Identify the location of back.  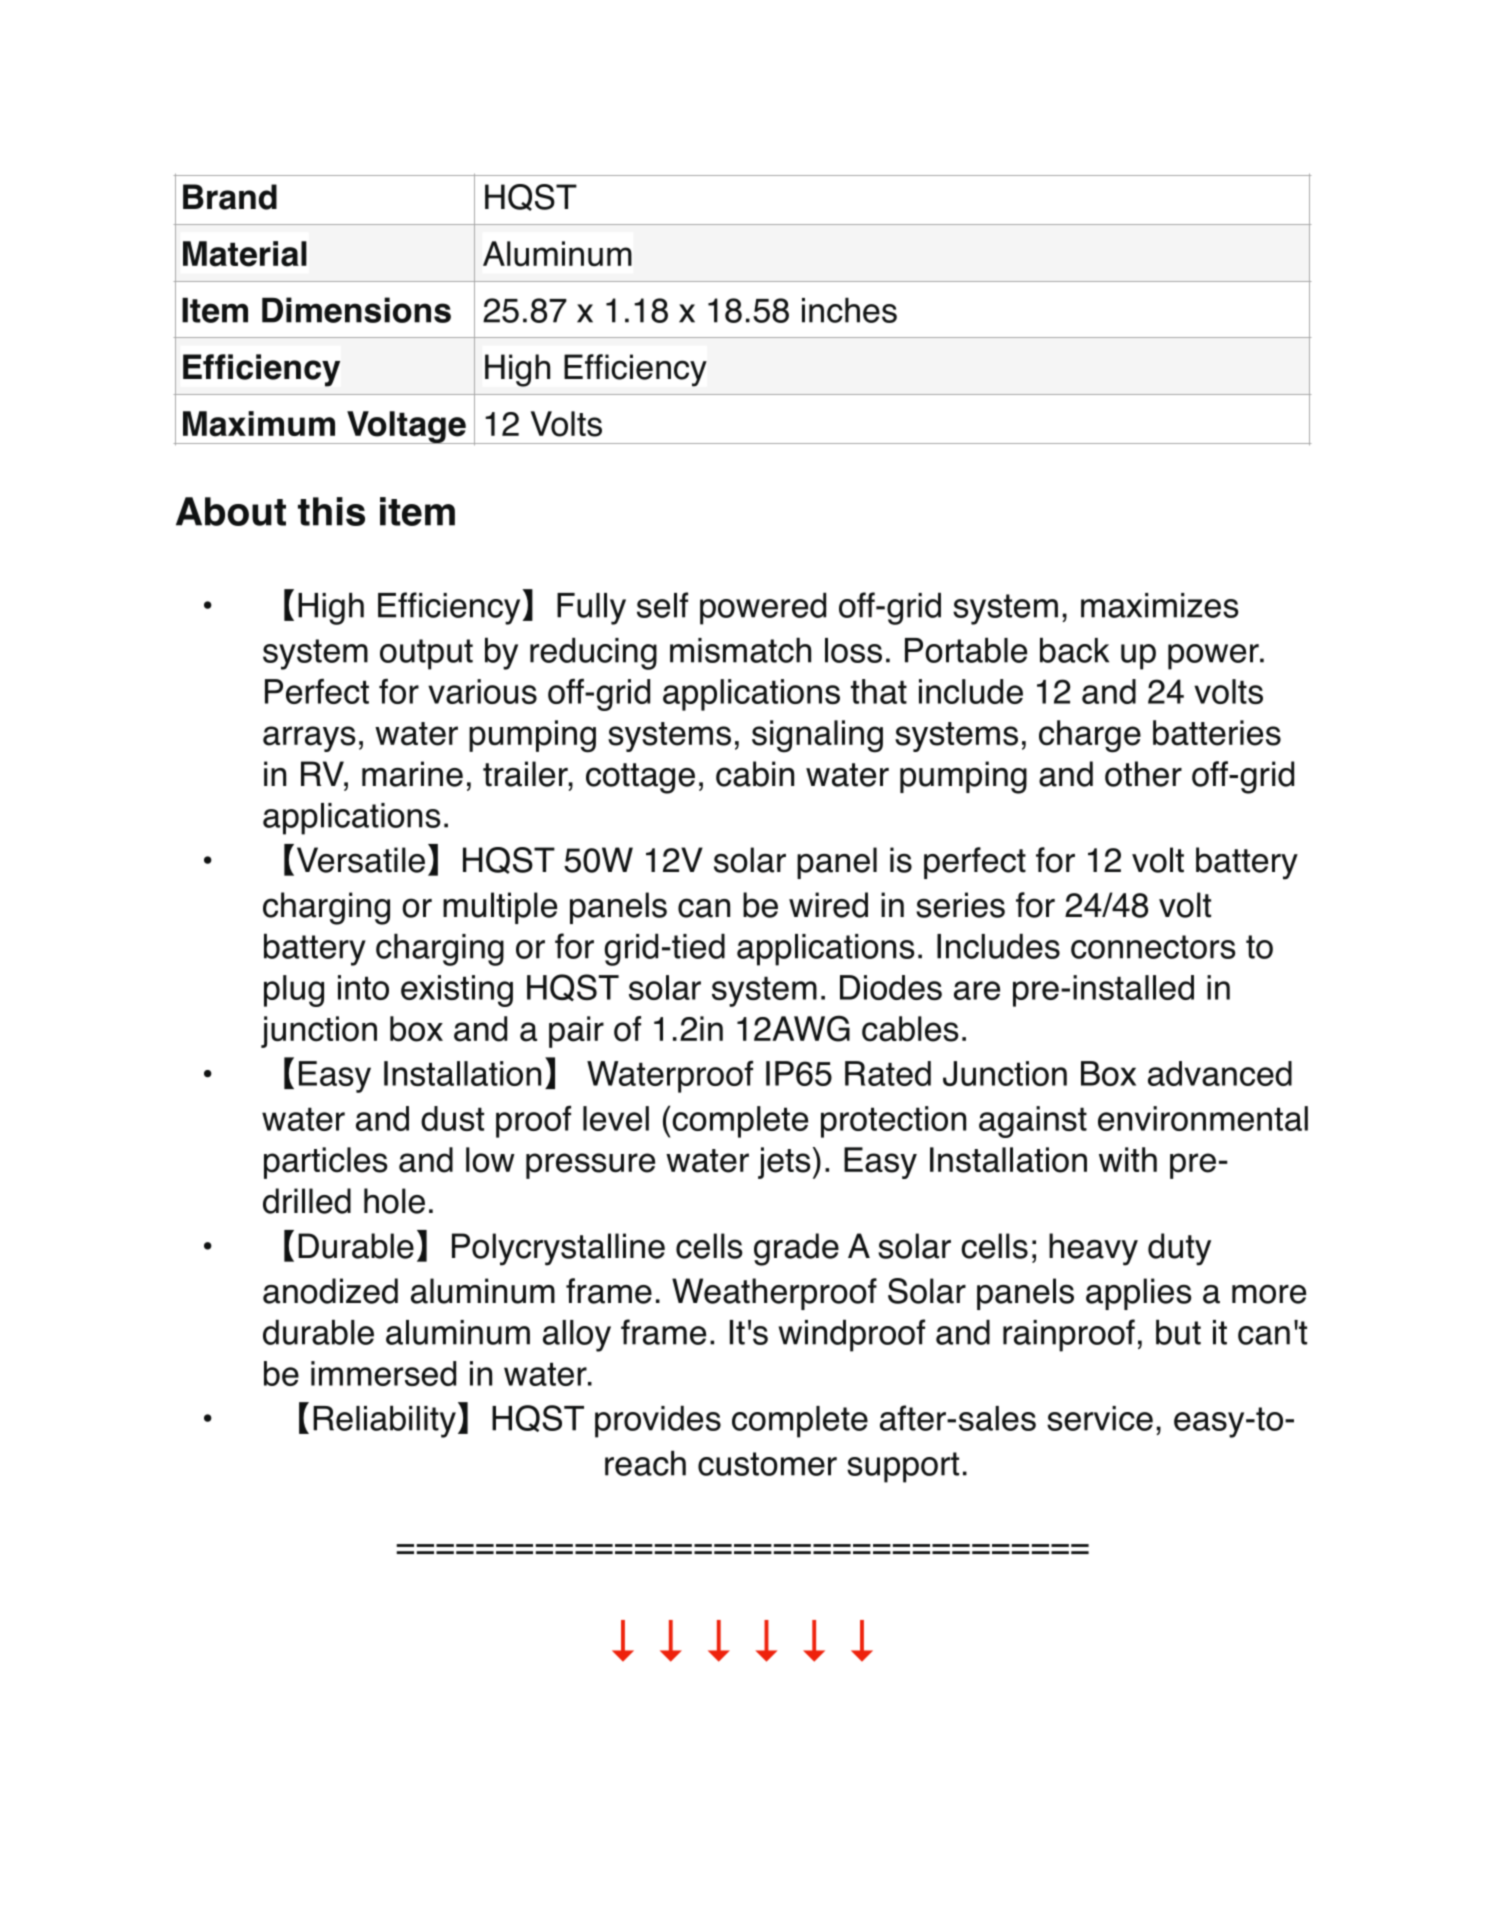
(1074, 650).
